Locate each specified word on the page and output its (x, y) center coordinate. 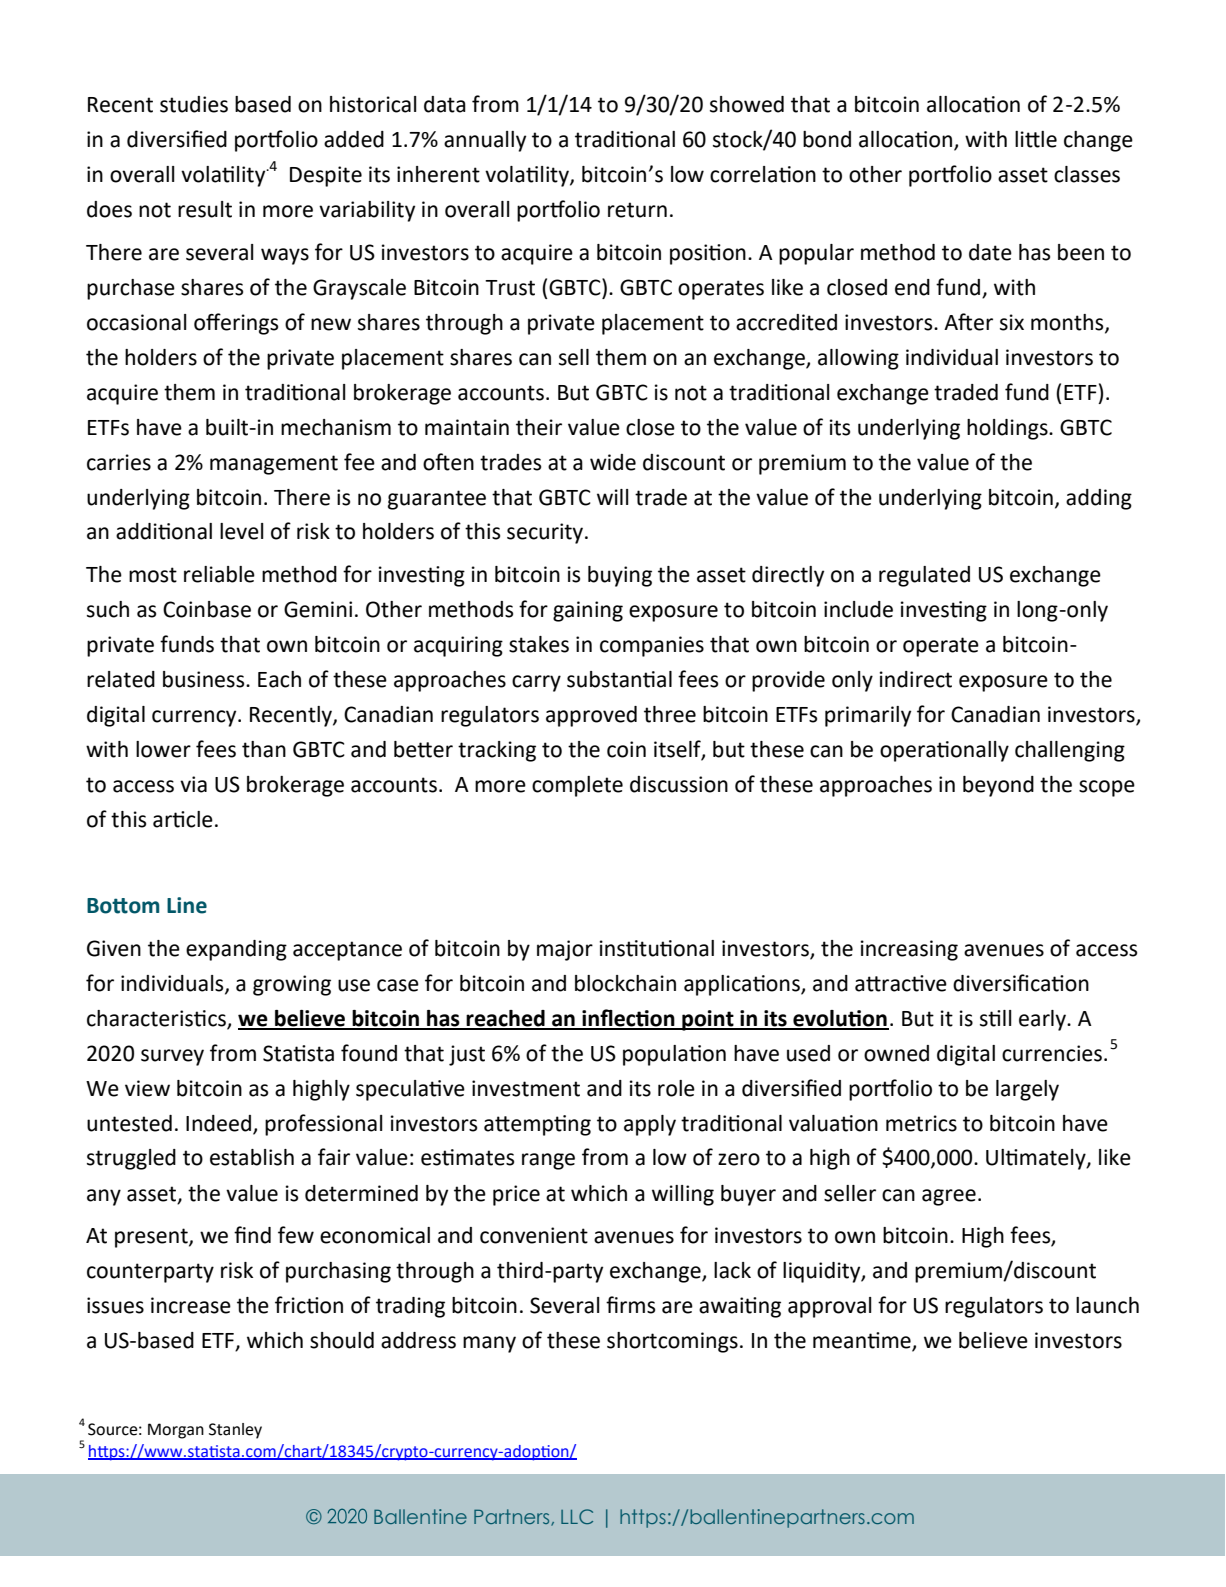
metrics (921, 1123)
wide (613, 462)
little (1036, 139)
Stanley (235, 1431)
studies (194, 104)
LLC (577, 1516)
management (274, 465)
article (183, 819)
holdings (1008, 429)
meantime (863, 1341)
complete (577, 786)
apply (650, 1125)
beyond (998, 786)
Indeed (218, 1123)
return (637, 210)
